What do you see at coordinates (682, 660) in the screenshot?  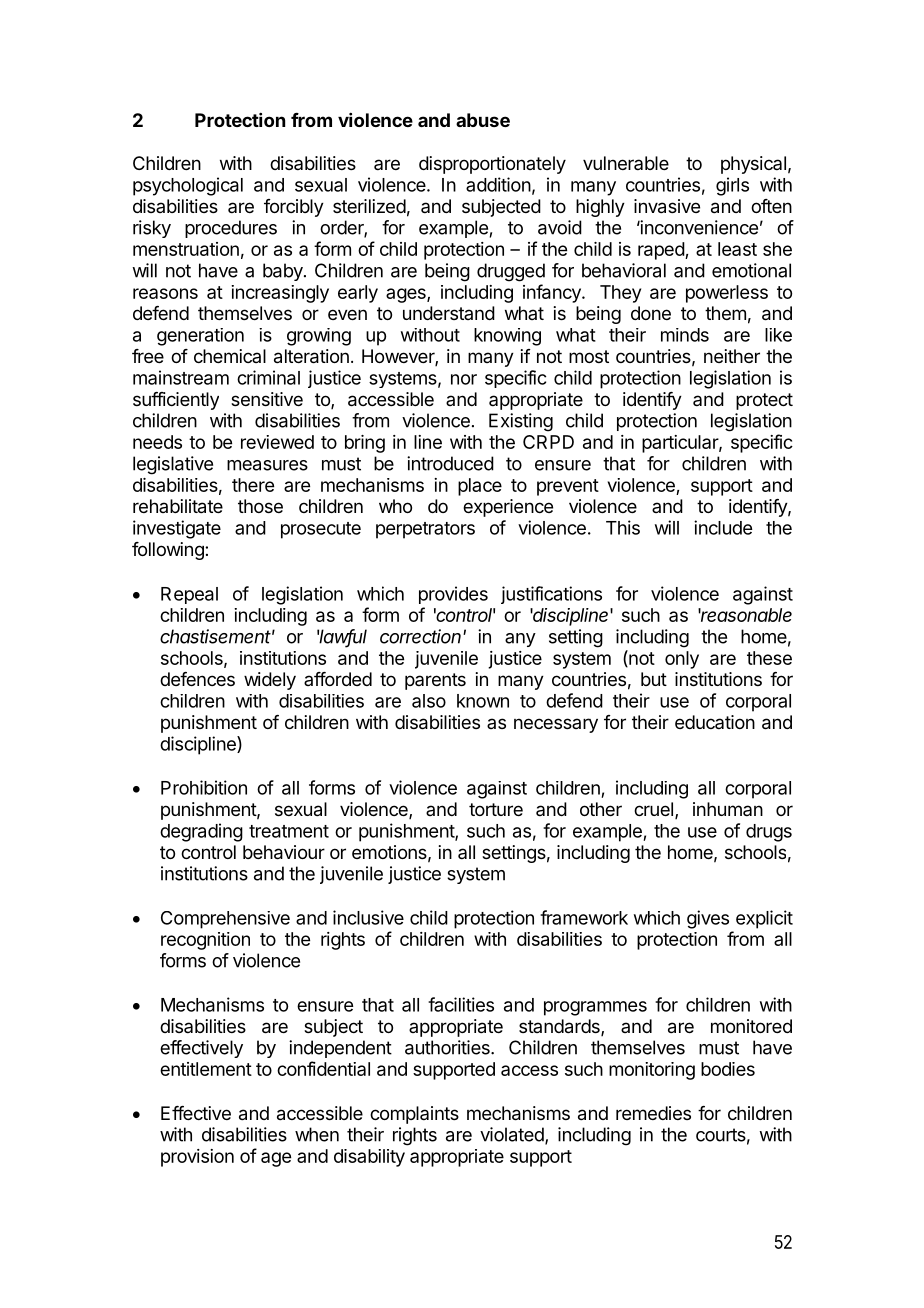 I see `only` at bounding box center [682, 660].
